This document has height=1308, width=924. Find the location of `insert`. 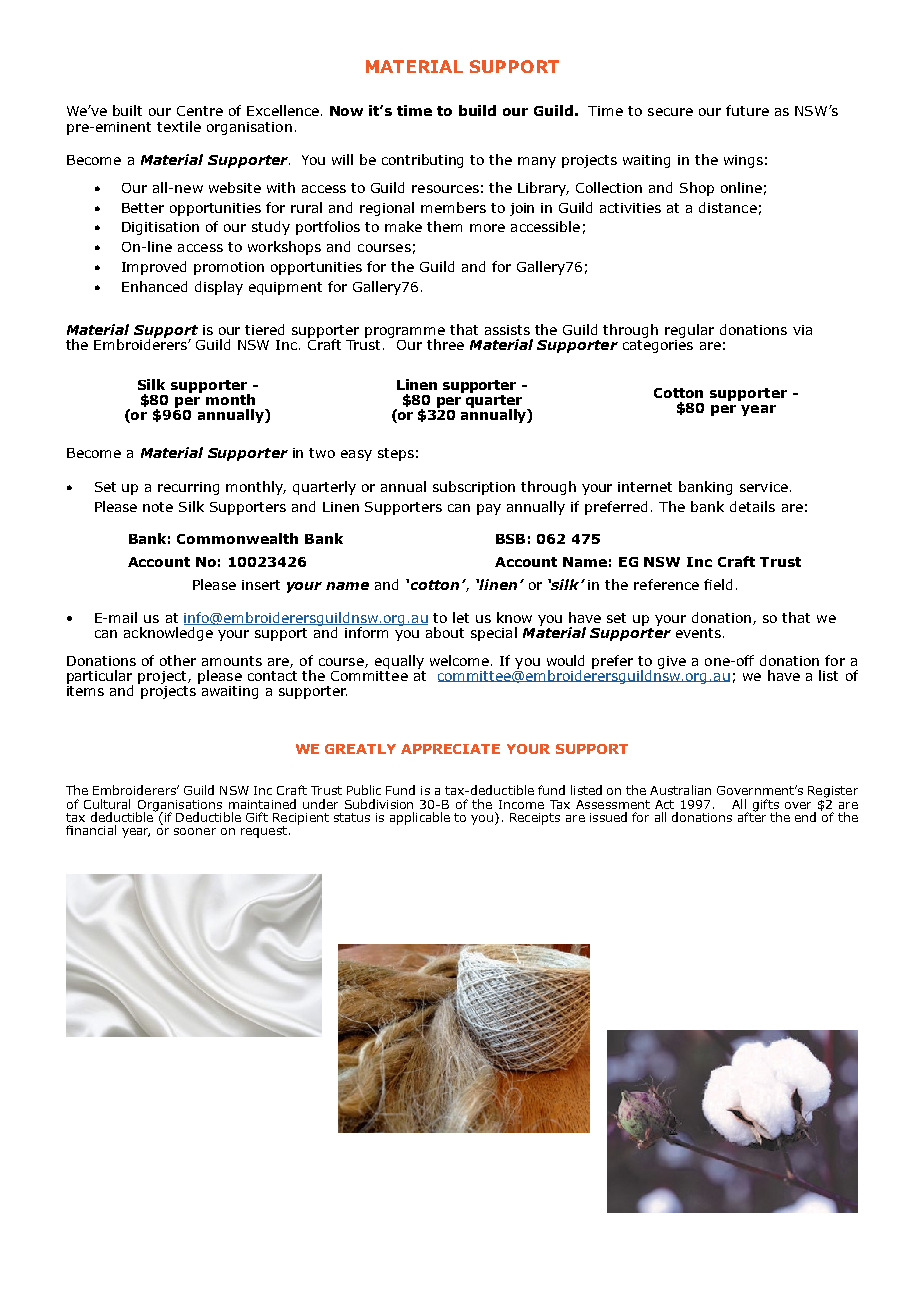

insert is located at coordinates (261, 585).
